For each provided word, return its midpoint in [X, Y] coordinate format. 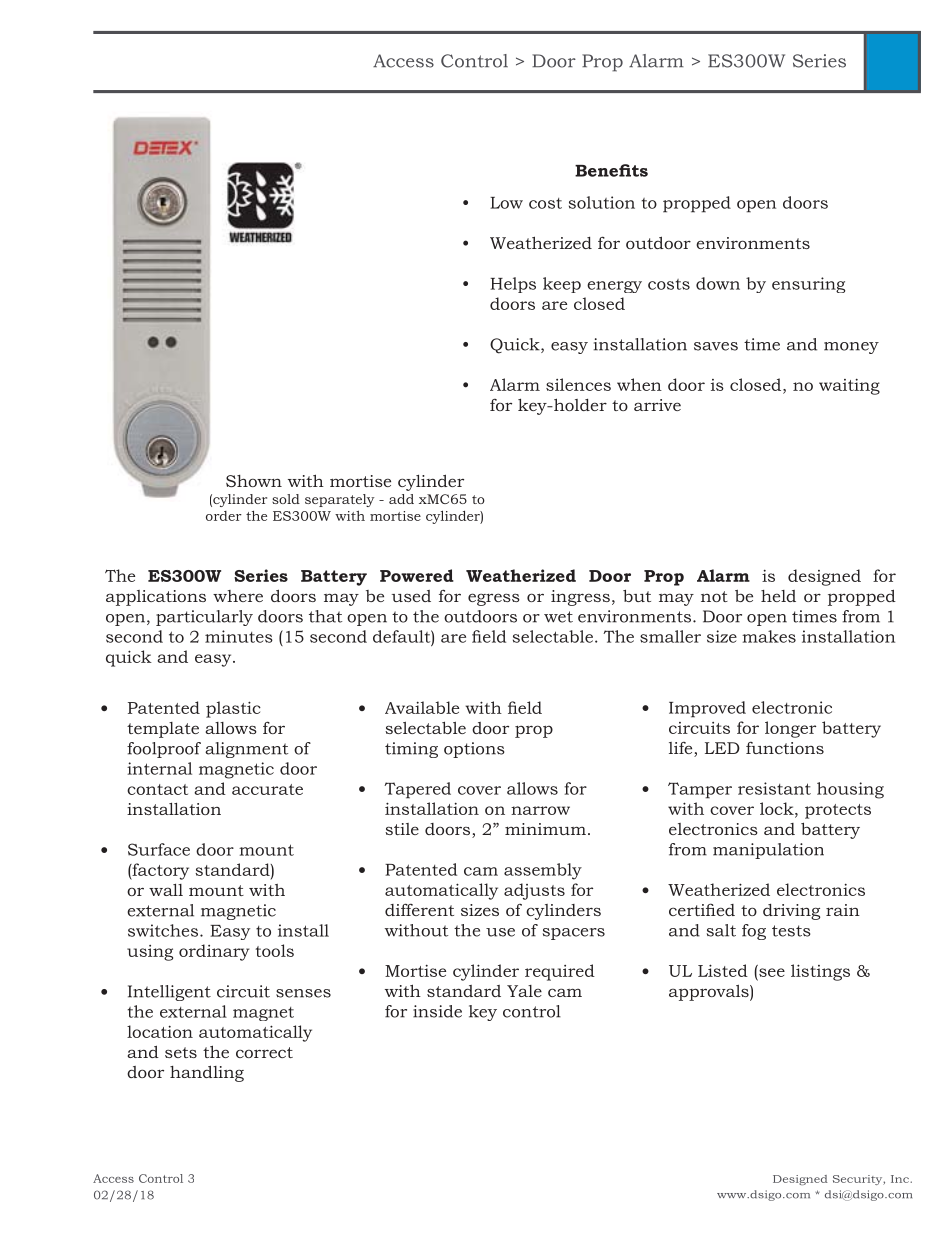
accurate [267, 789]
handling [207, 1073]
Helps [513, 285]
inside [437, 1011]
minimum [545, 829]
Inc [901, 1179]
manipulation [768, 851]
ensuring [808, 285]
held [778, 596]
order [224, 516]
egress [494, 599]
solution [602, 202]
